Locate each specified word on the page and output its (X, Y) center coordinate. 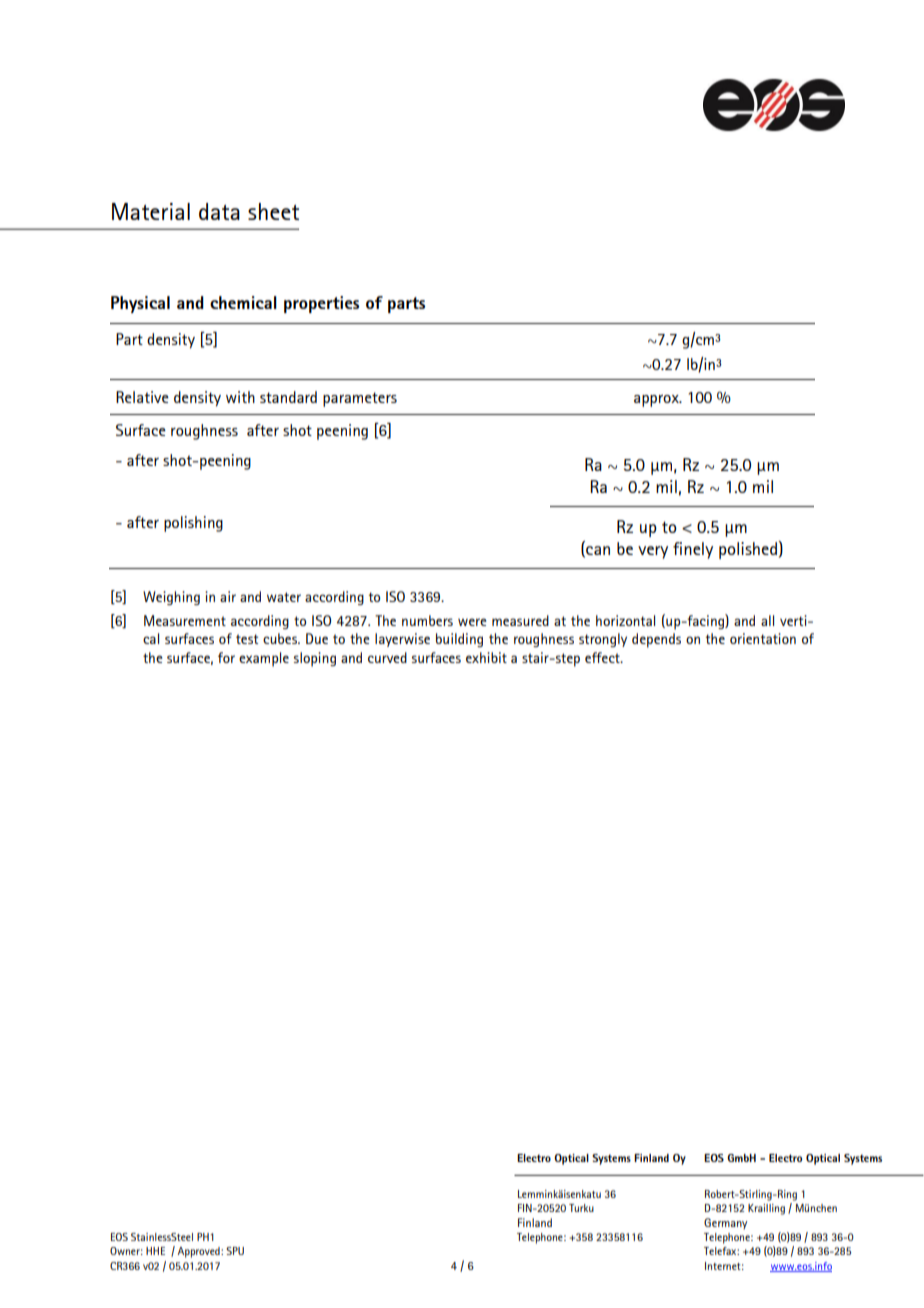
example (264, 659)
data (219, 211)
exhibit (486, 657)
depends (656, 640)
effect (603, 657)
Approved (200, 1252)
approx (657, 401)
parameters (360, 399)
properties (321, 304)
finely (693, 550)
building (459, 640)
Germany (725, 1223)
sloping (315, 659)
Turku (581, 1208)
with (240, 397)
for (226, 657)
